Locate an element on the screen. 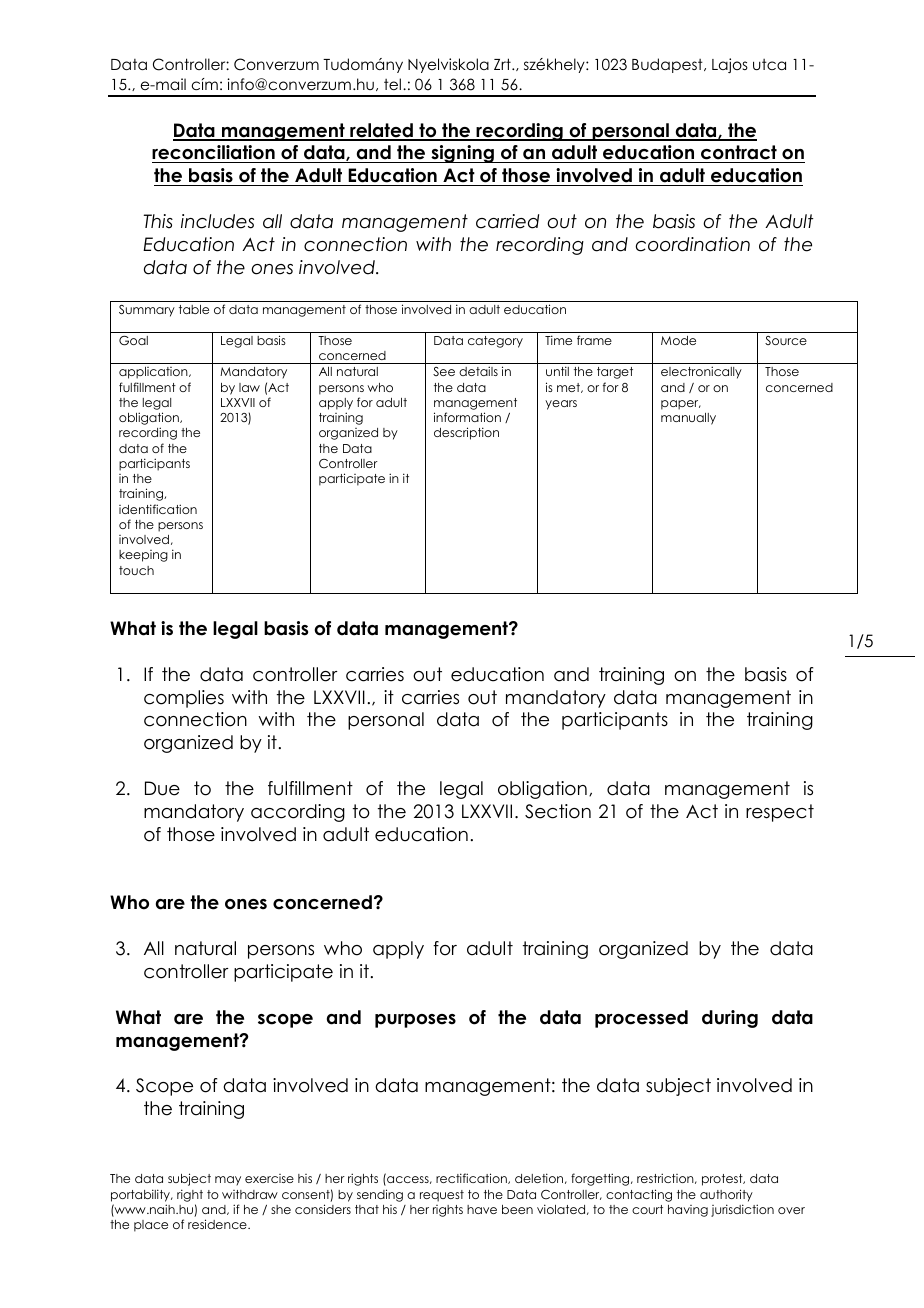 The height and width of the screenshot is (1308, 924). during is located at coordinates (730, 1019).
